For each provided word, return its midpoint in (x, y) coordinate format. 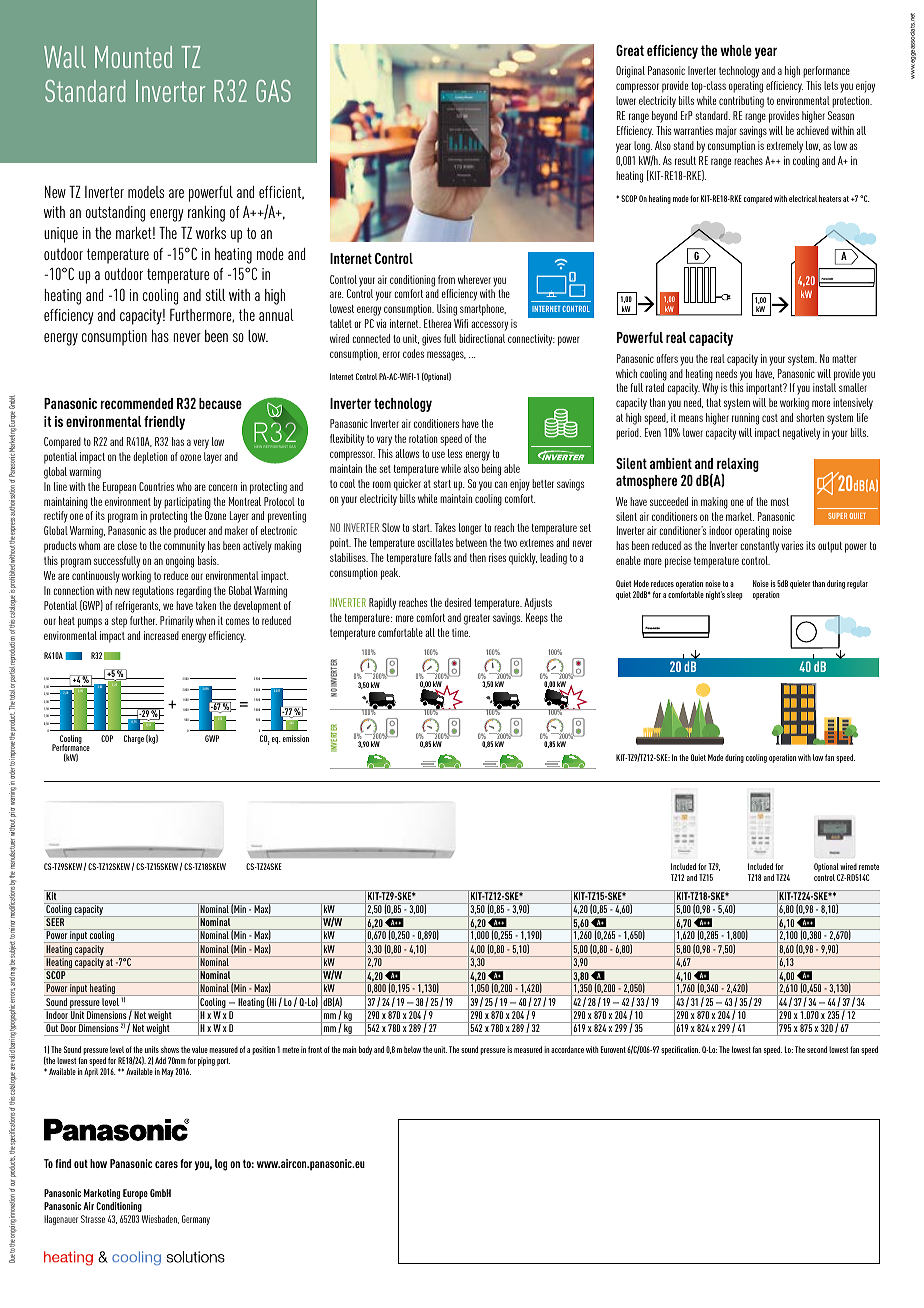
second (817, 1049)
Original (630, 72)
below (412, 1049)
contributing (741, 102)
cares (166, 1164)
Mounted (133, 57)
